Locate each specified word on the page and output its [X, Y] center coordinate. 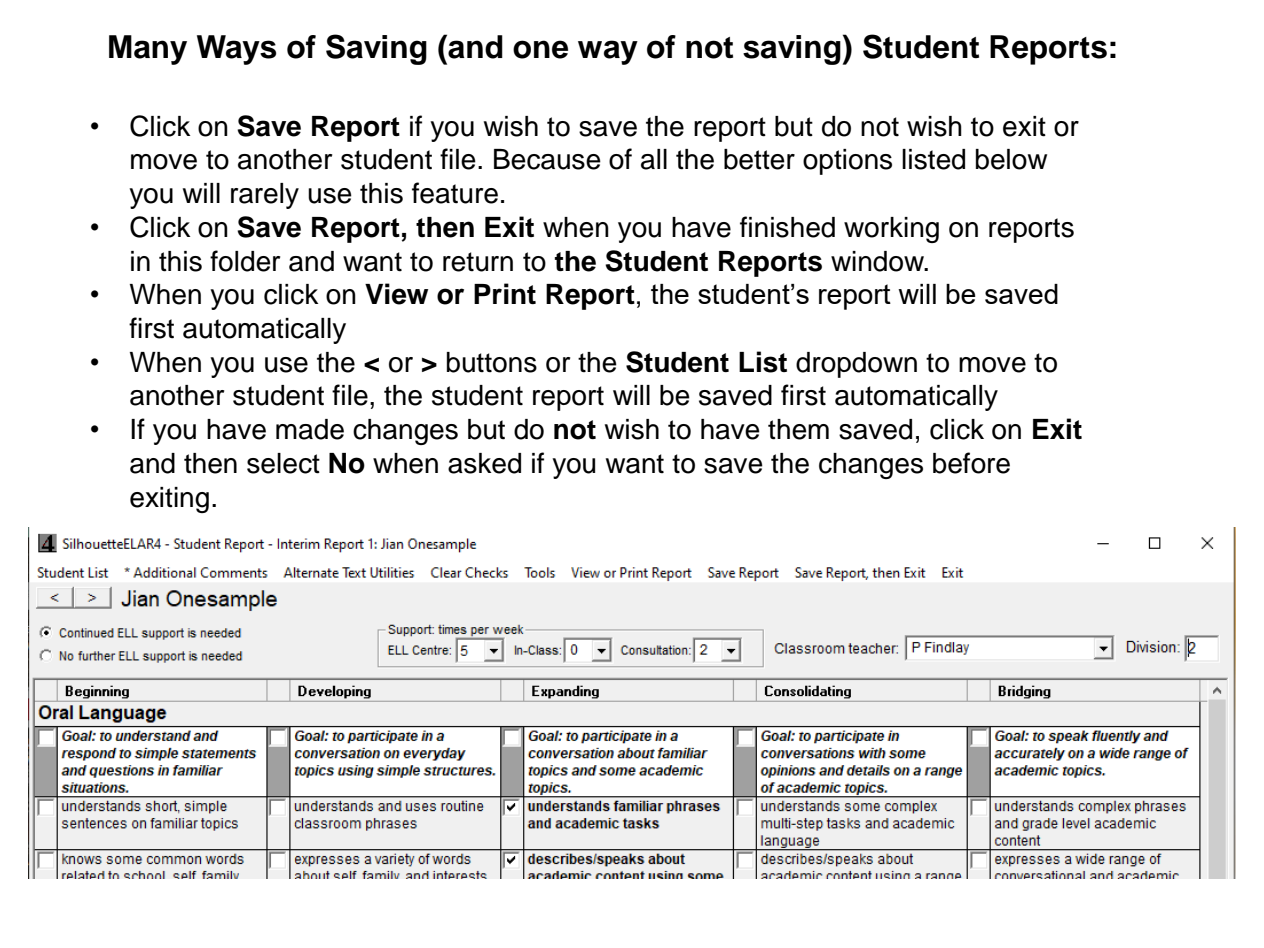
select [283, 463]
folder [245, 261]
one [540, 49]
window [878, 261]
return [478, 262]
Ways [236, 50]
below [1011, 159]
